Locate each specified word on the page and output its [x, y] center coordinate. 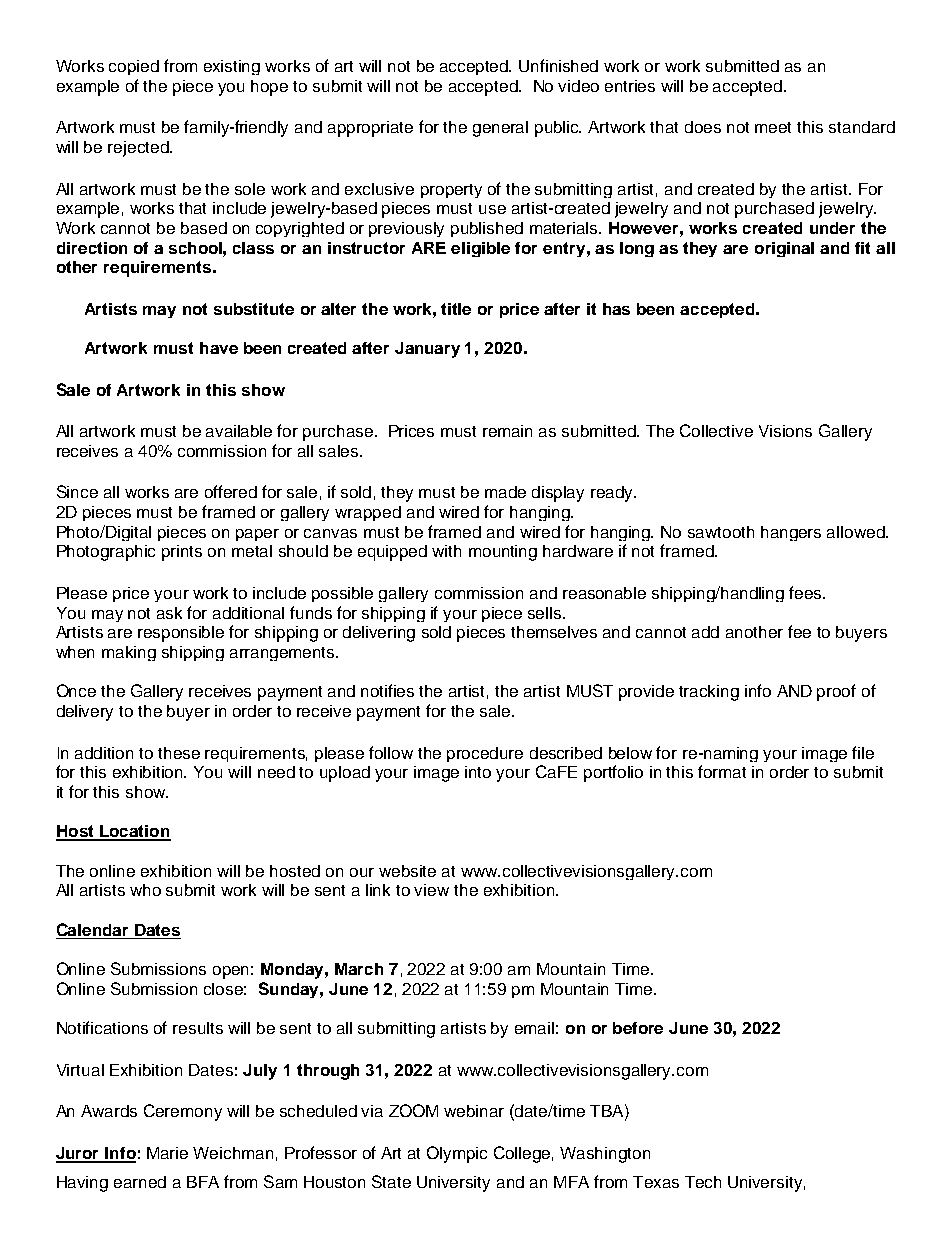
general [500, 129]
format [722, 771]
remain [507, 431]
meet [773, 127]
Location [134, 832]
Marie [167, 1153]
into [478, 772]
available [239, 431]
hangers [791, 533]
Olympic [457, 1154]
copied [134, 67]
